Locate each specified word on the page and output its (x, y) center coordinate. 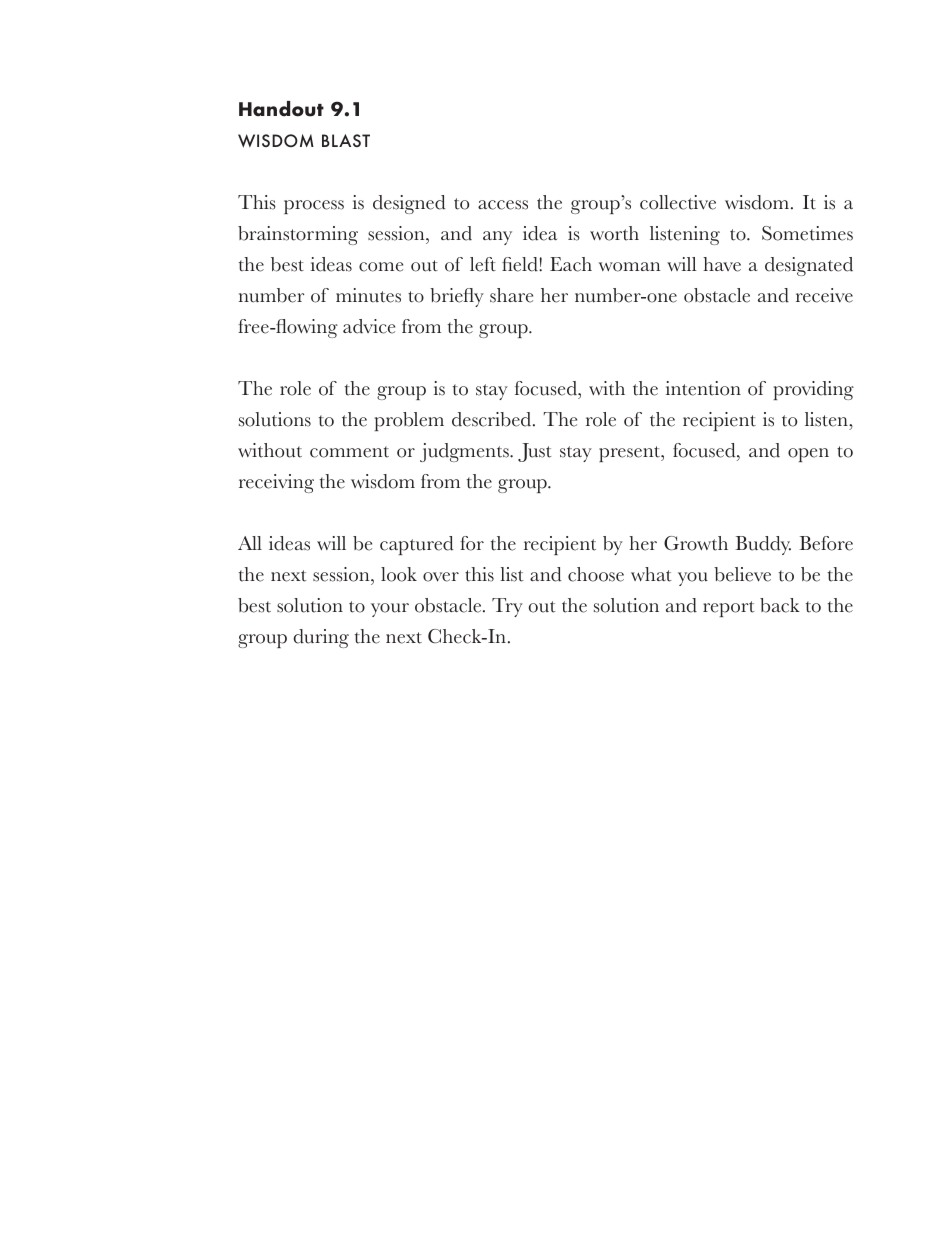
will (331, 543)
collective (678, 202)
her (643, 543)
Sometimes (807, 233)
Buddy (763, 545)
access (503, 205)
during (321, 638)
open (808, 455)
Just (535, 452)
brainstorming (298, 235)
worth (614, 233)
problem (409, 421)
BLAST (346, 140)
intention (703, 388)
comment (349, 452)
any (497, 238)
